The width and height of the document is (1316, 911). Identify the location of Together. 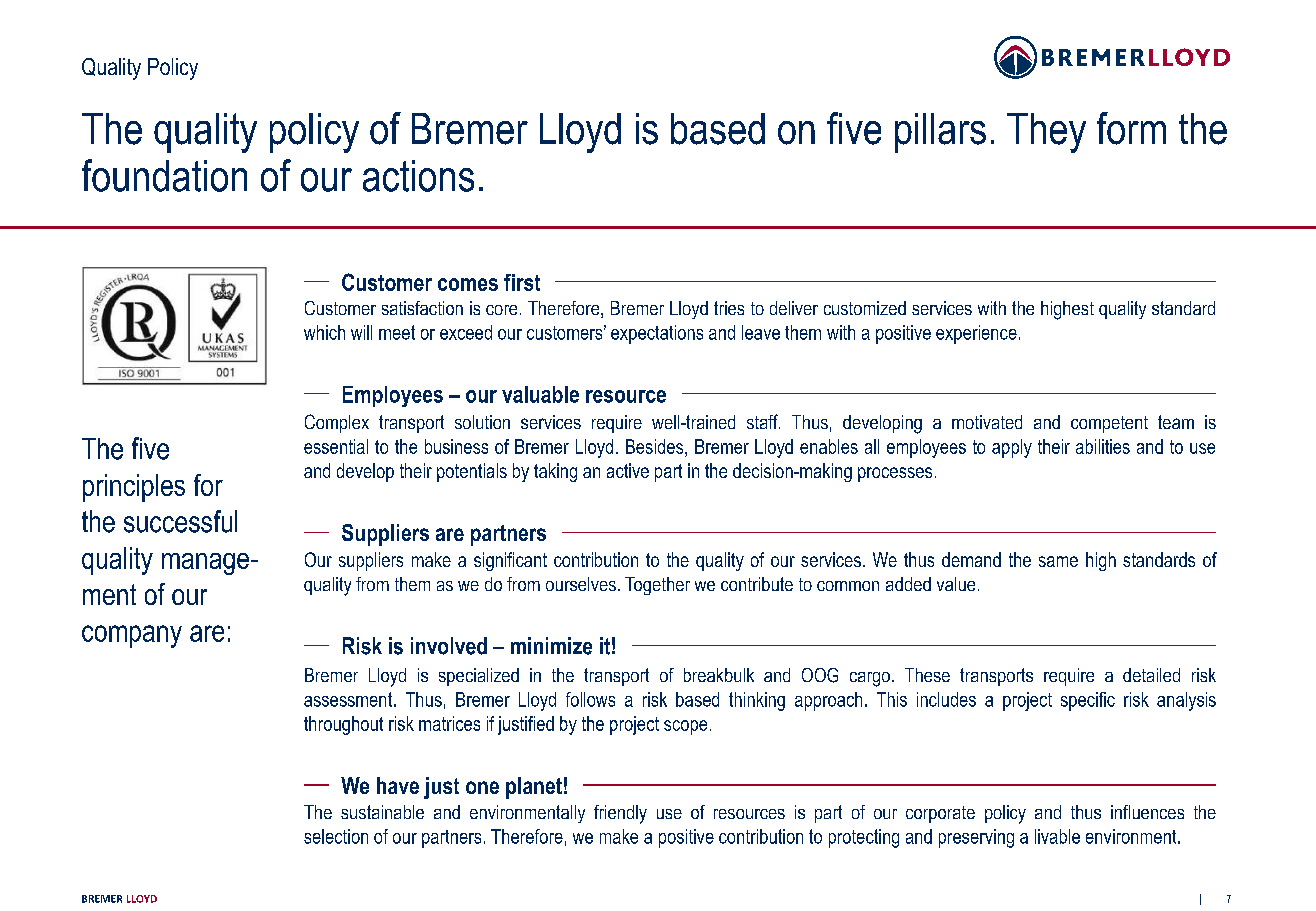
(657, 586).
